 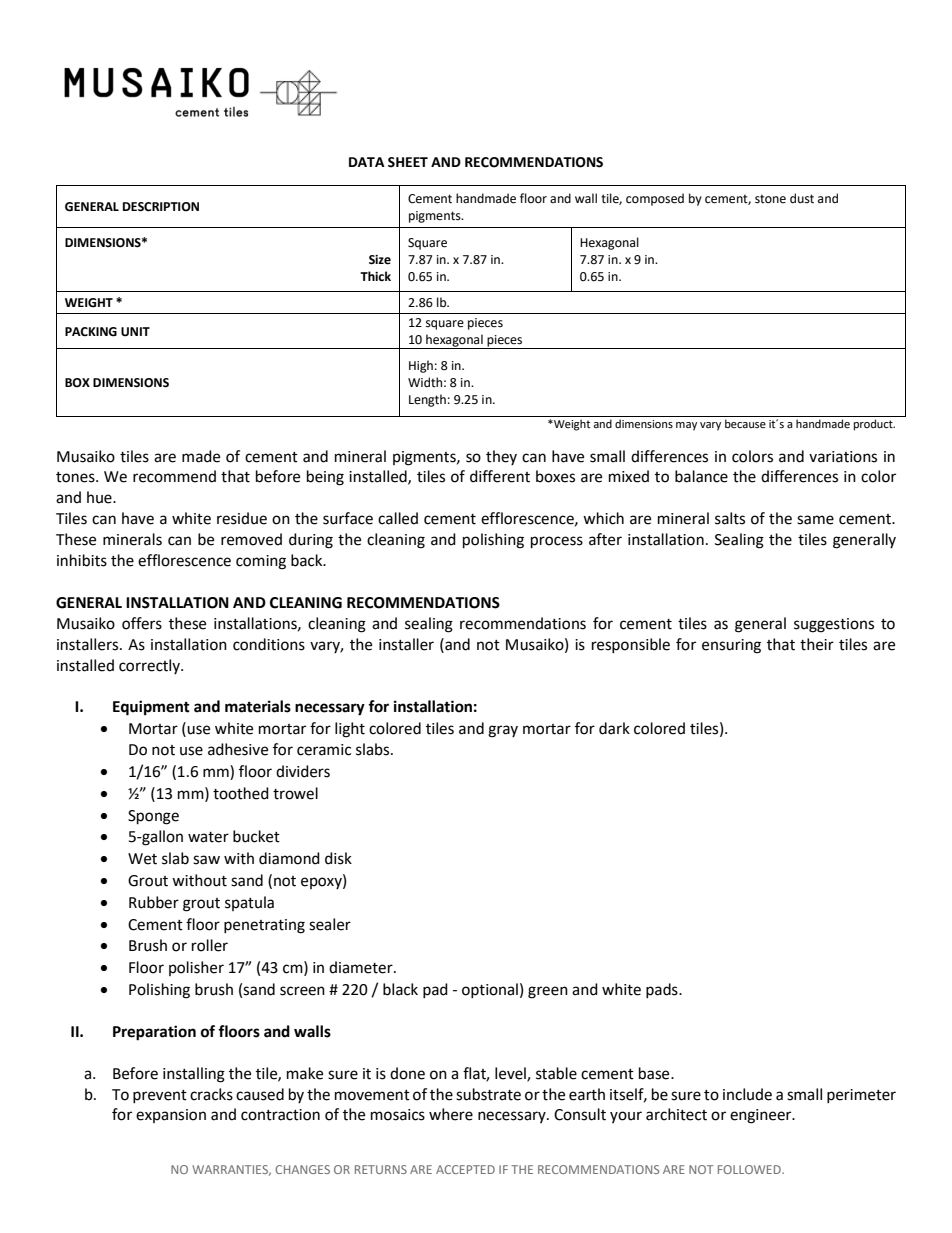 I want to click on expansion, so click(x=171, y=1116).
